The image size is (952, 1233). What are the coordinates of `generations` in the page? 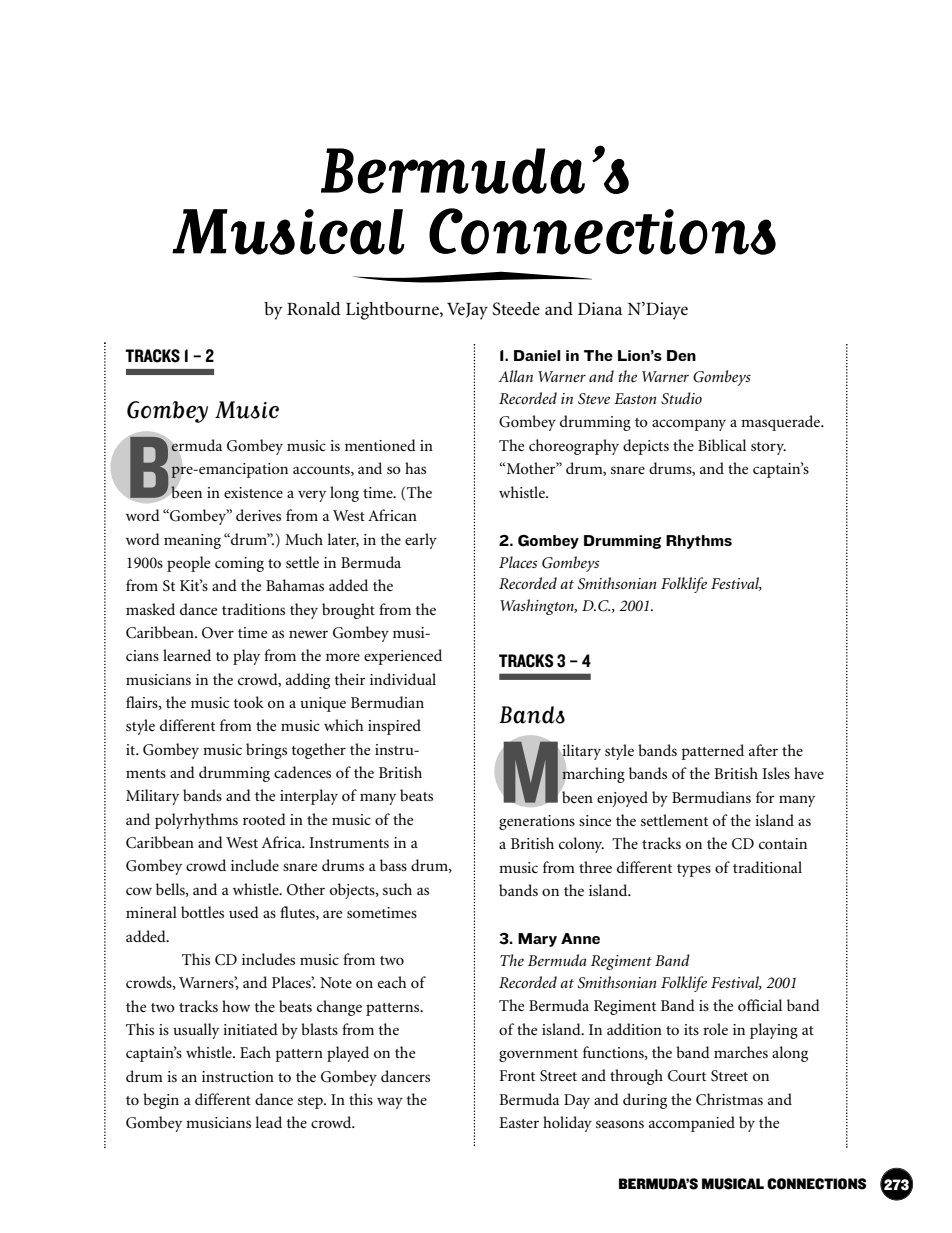 It's located at (537, 822).
